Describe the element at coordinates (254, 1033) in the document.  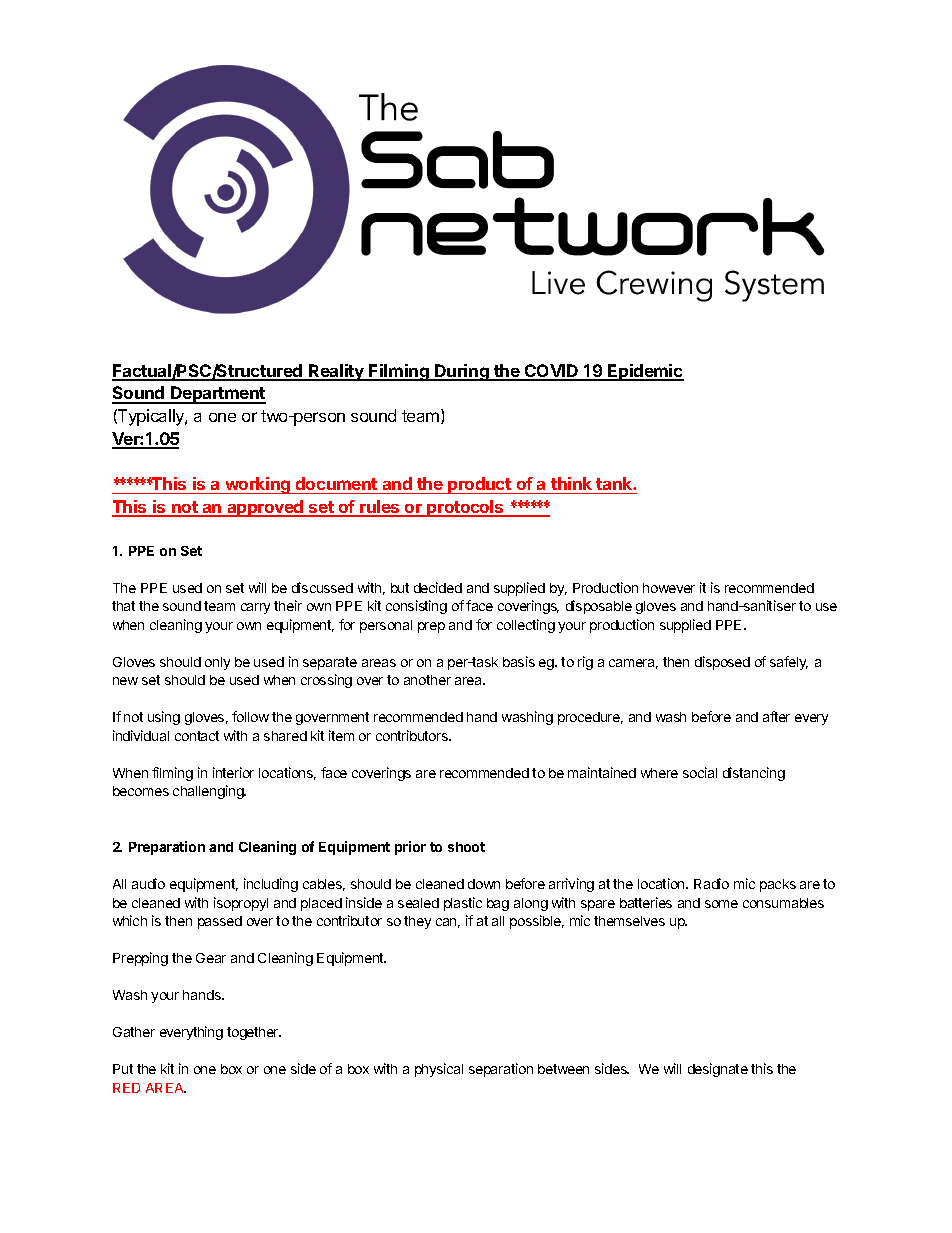
I see `together` at that location.
